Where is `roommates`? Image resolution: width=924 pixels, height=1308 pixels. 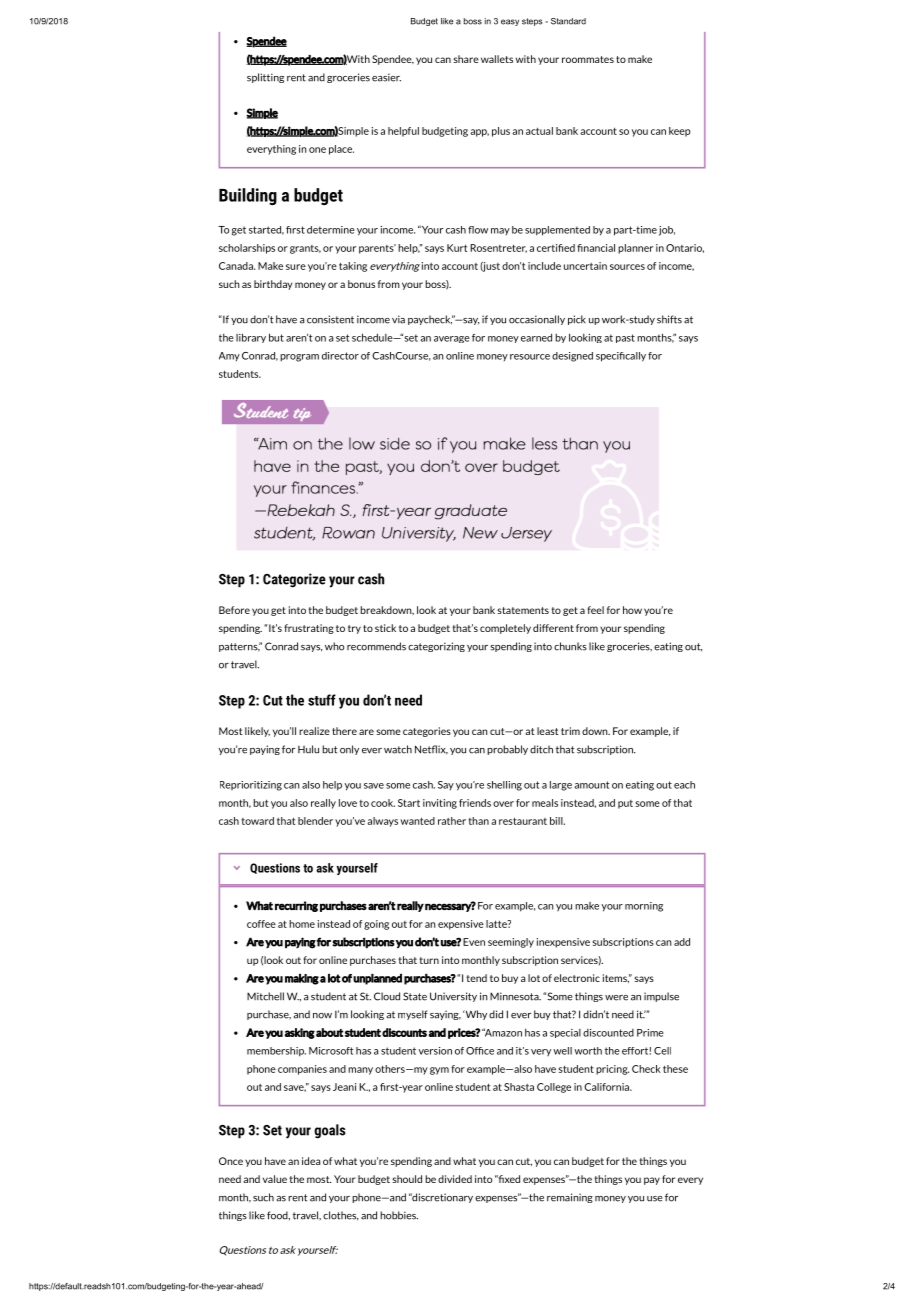 roommates is located at coordinates (588, 59).
